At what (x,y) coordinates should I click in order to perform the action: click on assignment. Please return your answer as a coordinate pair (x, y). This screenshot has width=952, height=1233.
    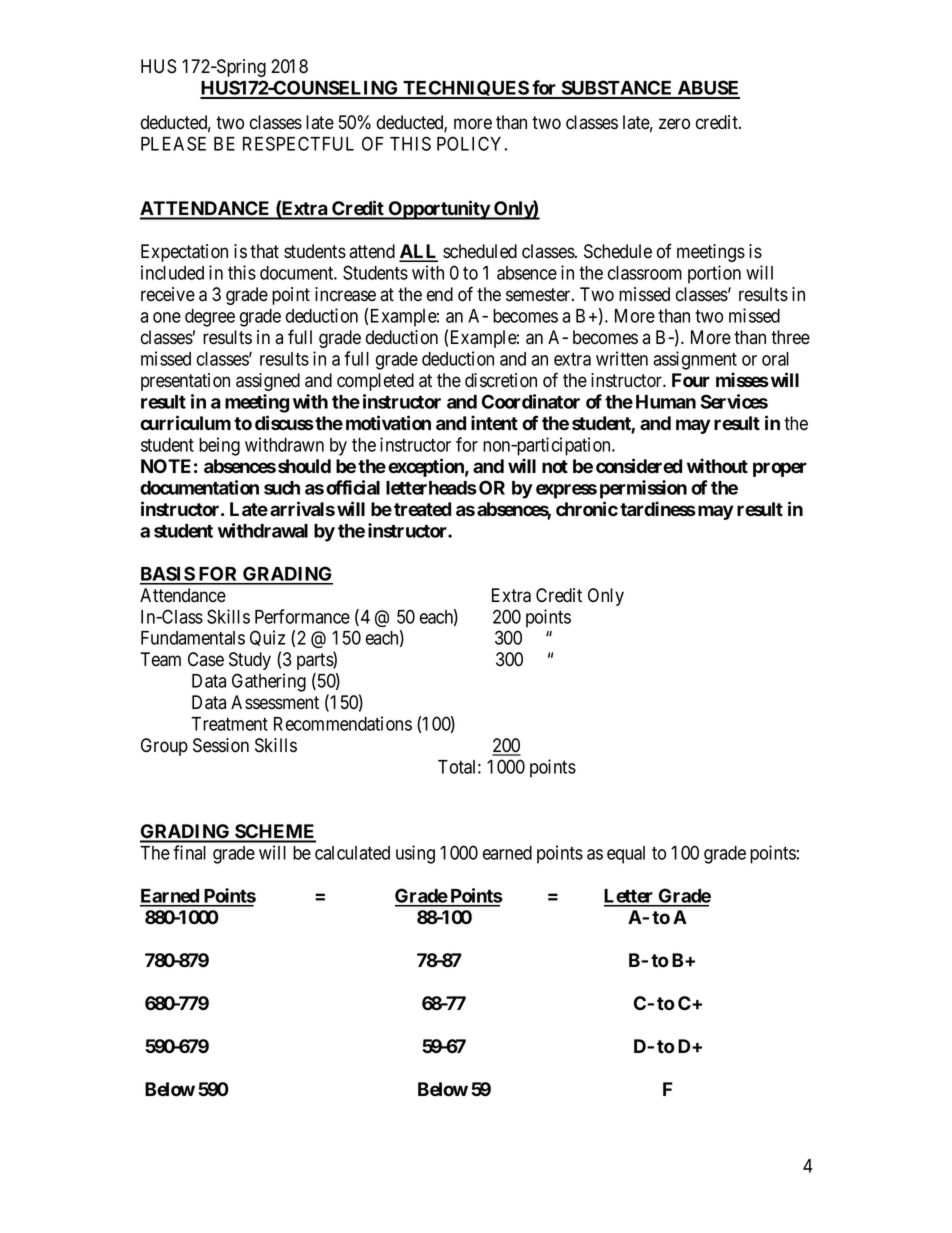
    Looking at the image, I should click on (695, 360).
